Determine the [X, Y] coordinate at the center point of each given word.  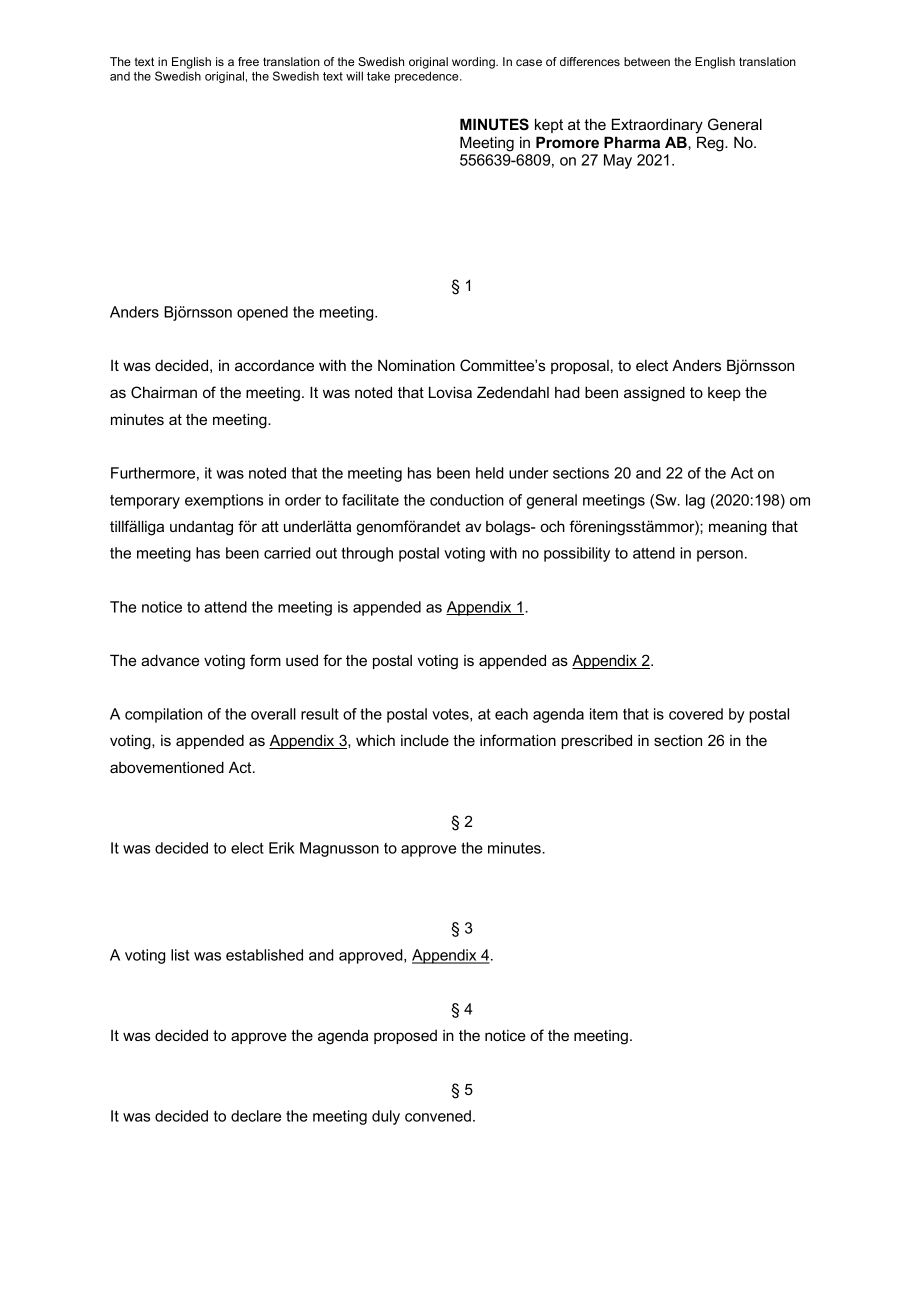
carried [287, 553]
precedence [428, 77]
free [248, 61]
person [720, 556]
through [367, 554]
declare [256, 1116]
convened [438, 1116]
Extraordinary [657, 126]
